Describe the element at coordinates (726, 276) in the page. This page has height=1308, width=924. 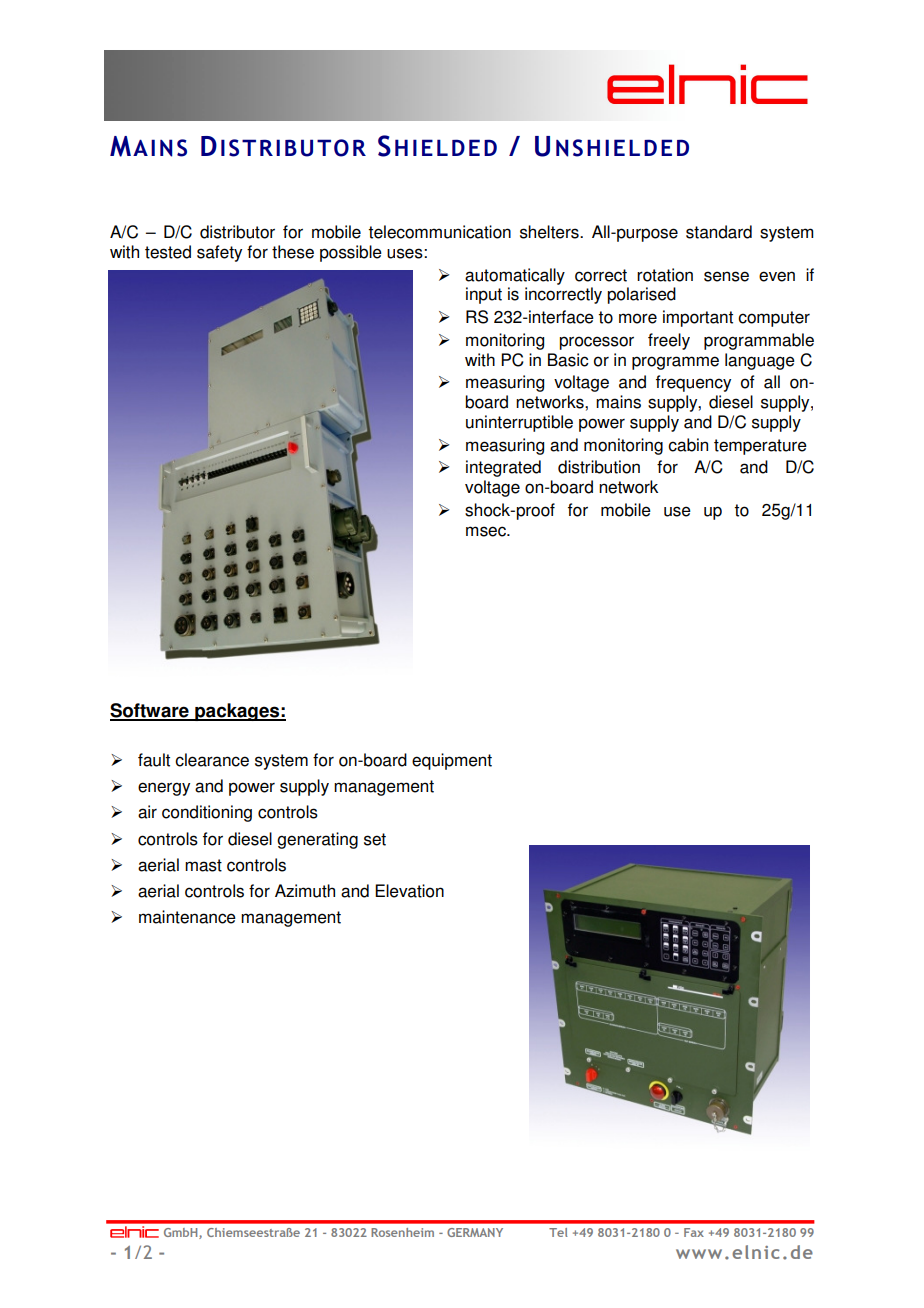
I see `sense` at that location.
